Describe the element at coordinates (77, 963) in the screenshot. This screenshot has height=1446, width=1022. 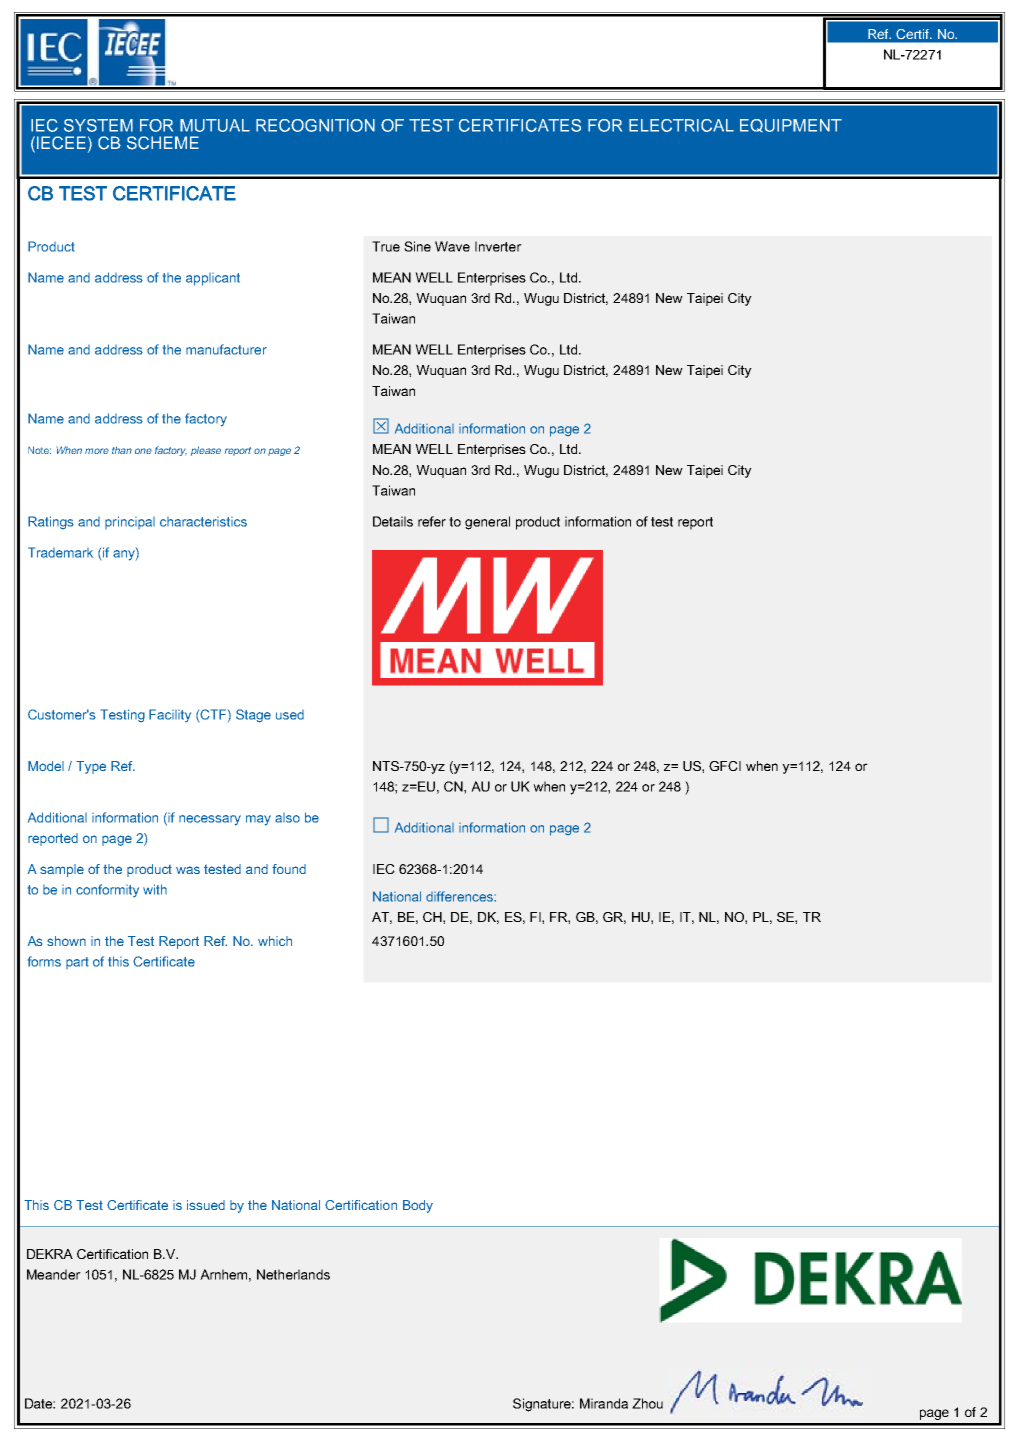
I see `part` at that location.
